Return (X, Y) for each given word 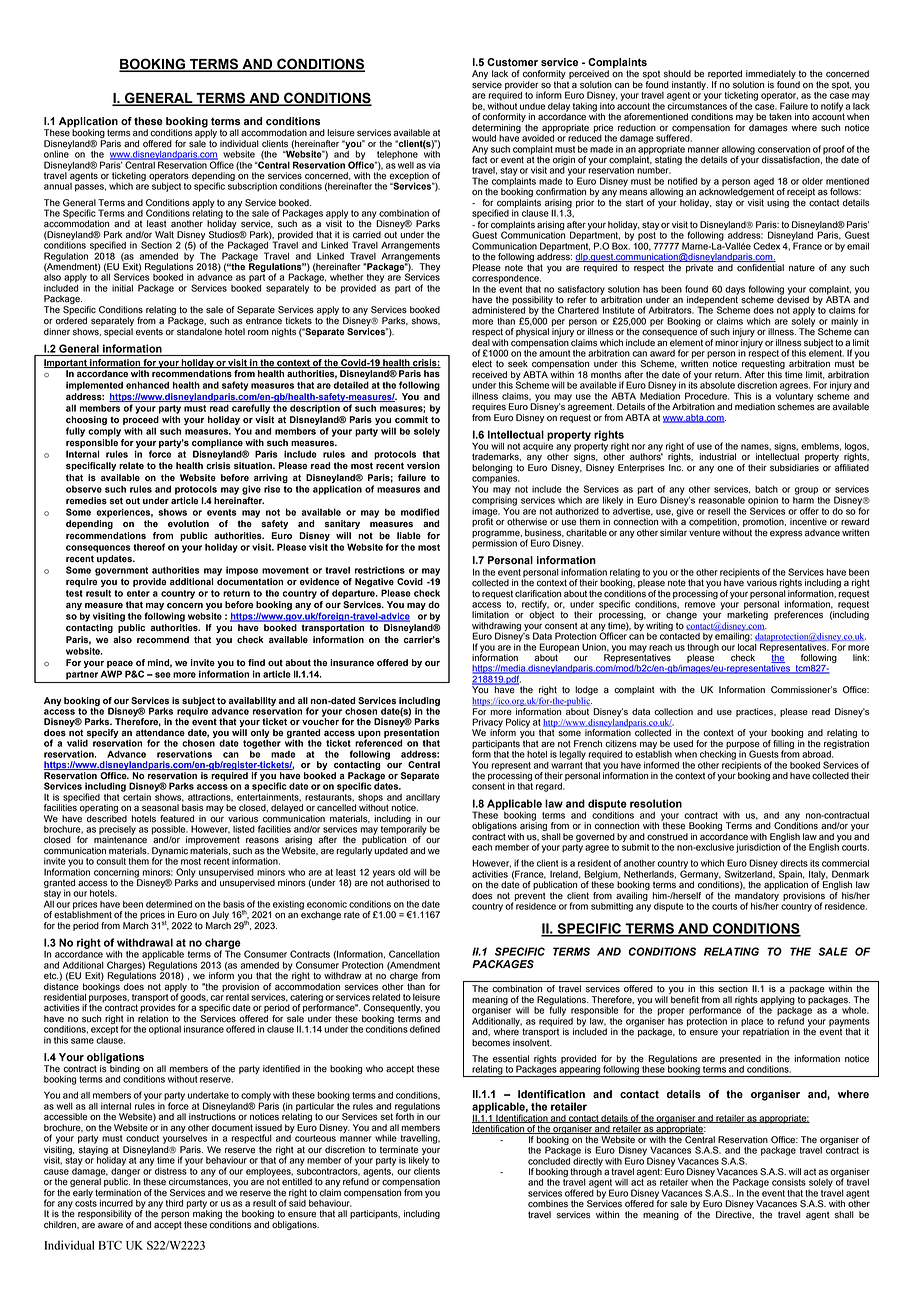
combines (548, 1204)
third (174, 1203)
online (57, 153)
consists (789, 1182)
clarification (538, 594)
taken (780, 117)
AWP (111, 674)
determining (496, 128)
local (747, 646)
